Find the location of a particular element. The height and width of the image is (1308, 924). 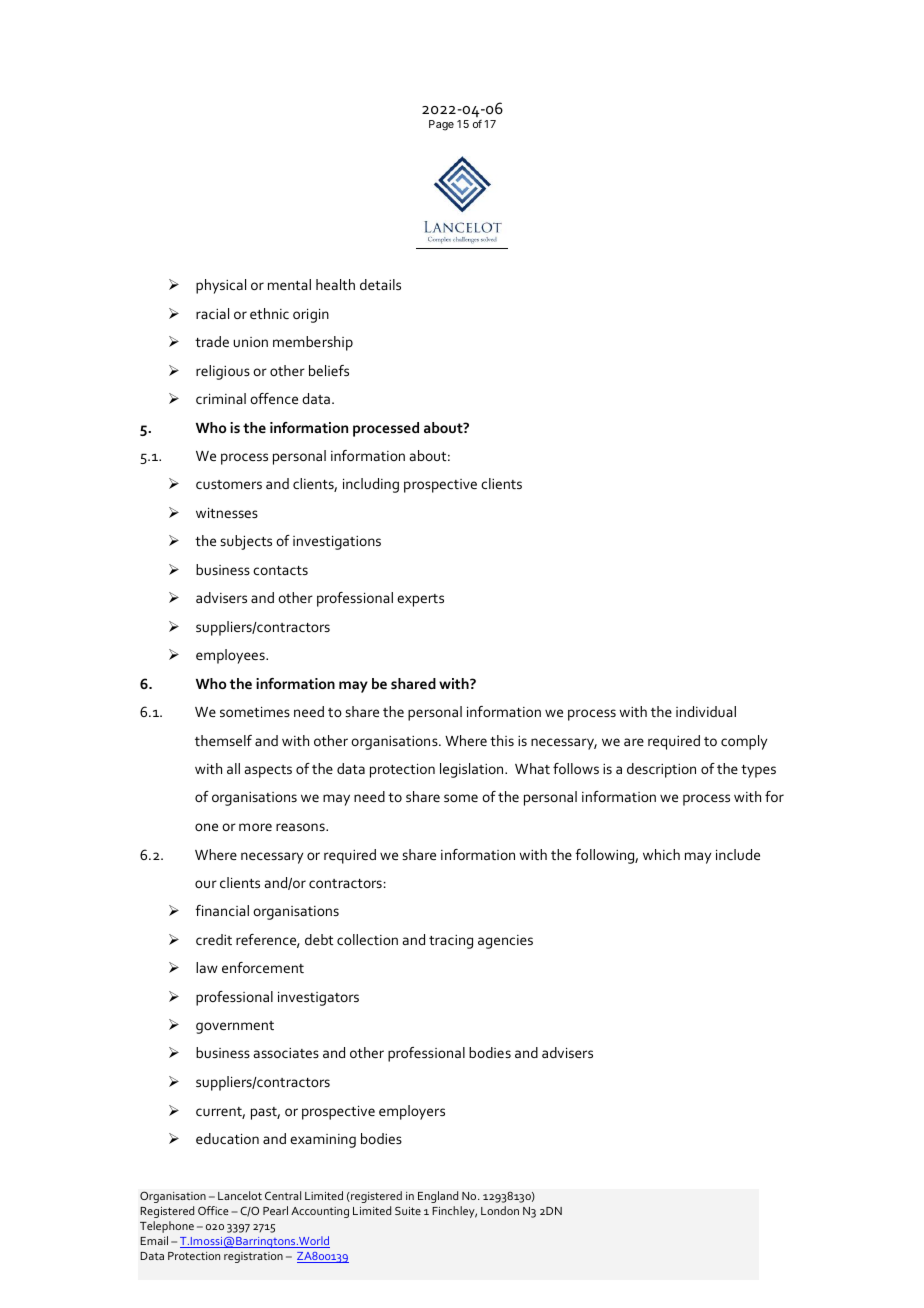

England is located at coordinates (438, 1197).
